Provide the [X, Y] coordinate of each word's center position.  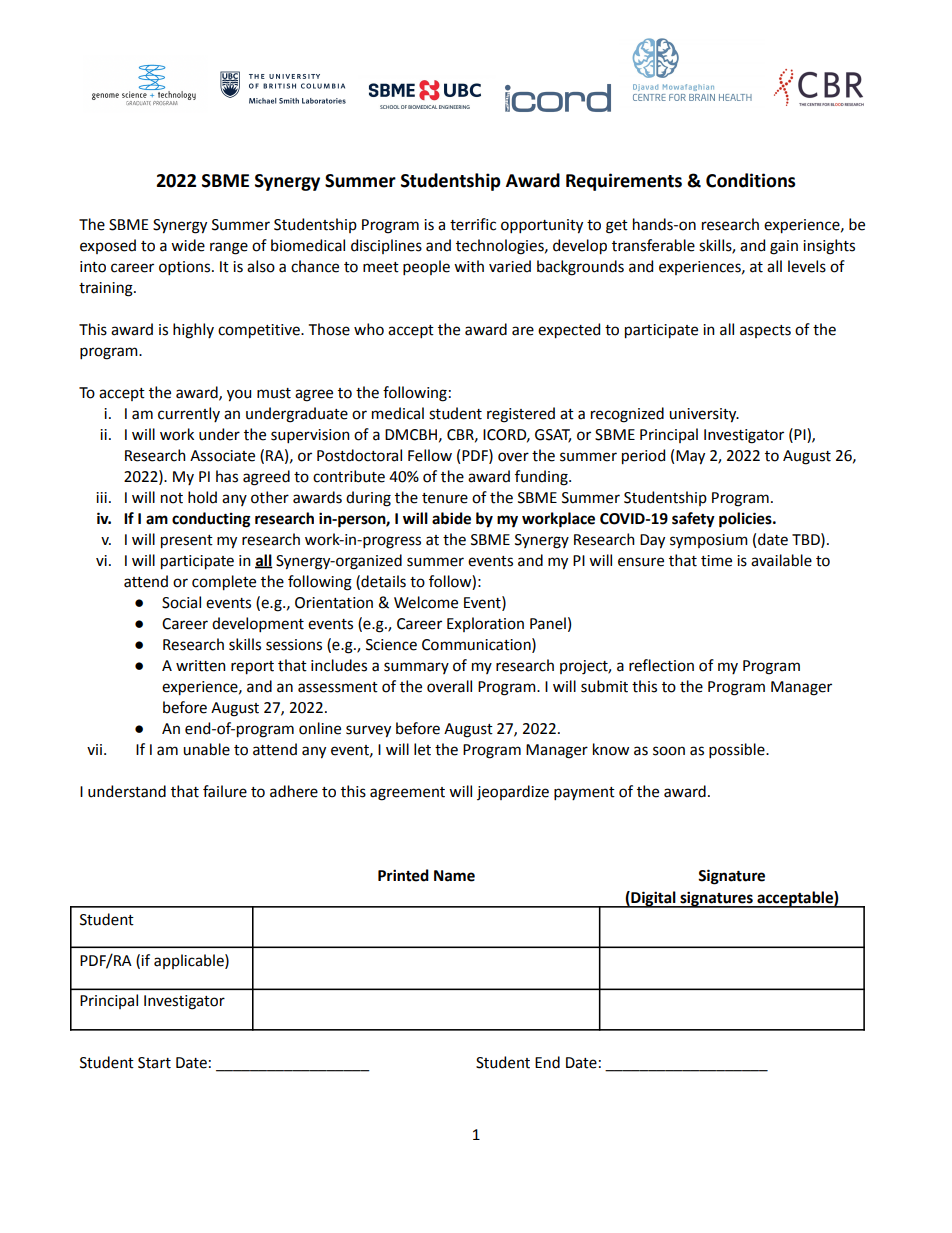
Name [454, 876]
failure [225, 791]
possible [738, 750]
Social [181, 602]
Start [154, 1063]
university [704, 415]
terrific [473, 224]
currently [189, 414]
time [716, 561]
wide [188, 245]
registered [521, 415]
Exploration [485, 624]
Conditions [750, 180]
